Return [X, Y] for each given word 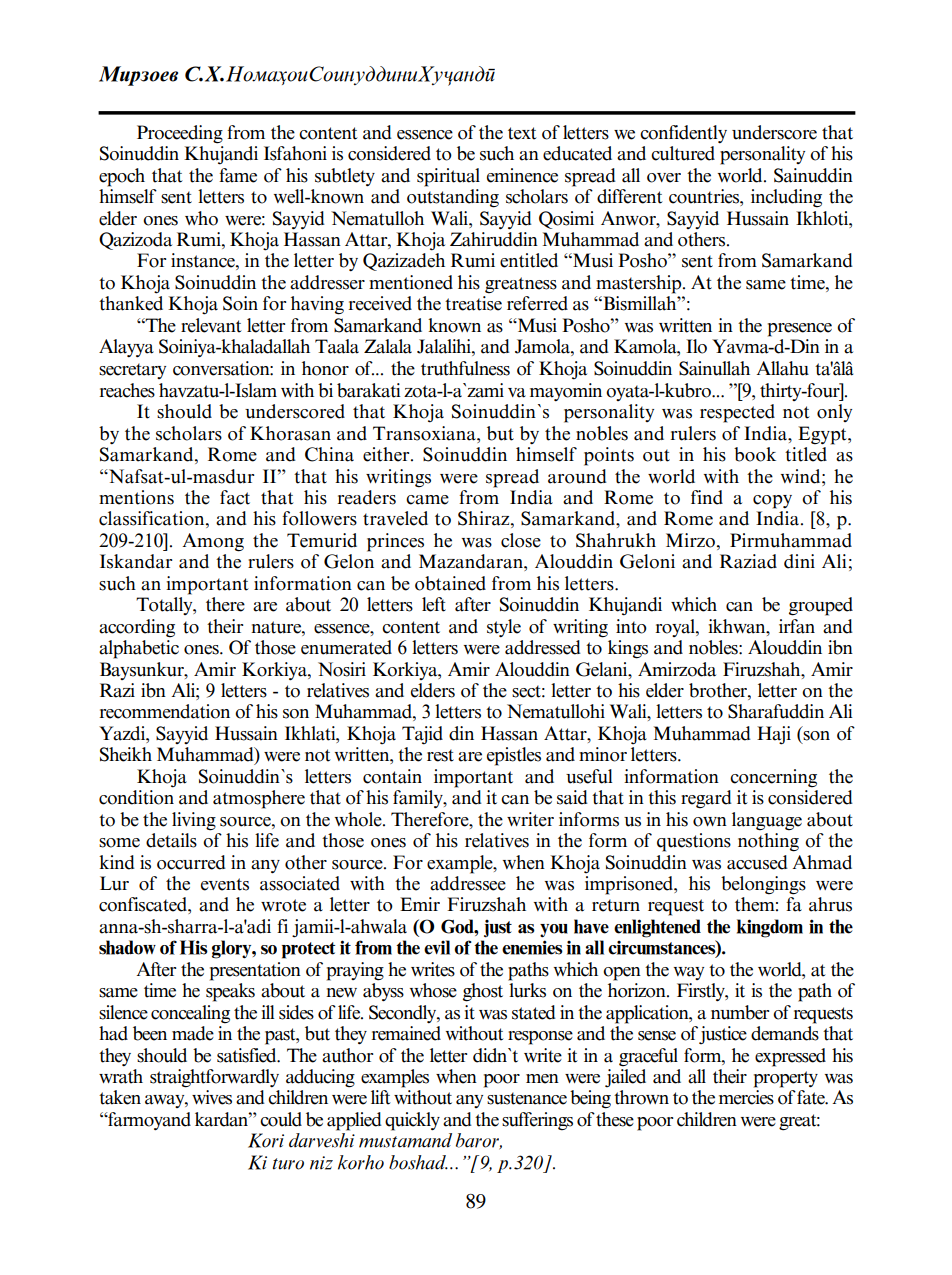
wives [212, 1097]
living [194, 821]
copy [772, 502]
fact [235, 497]
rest [440, 755]
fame [238, 175]
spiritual [448, 177]
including [786, 198]
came [427, 500]
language [767, 821]
